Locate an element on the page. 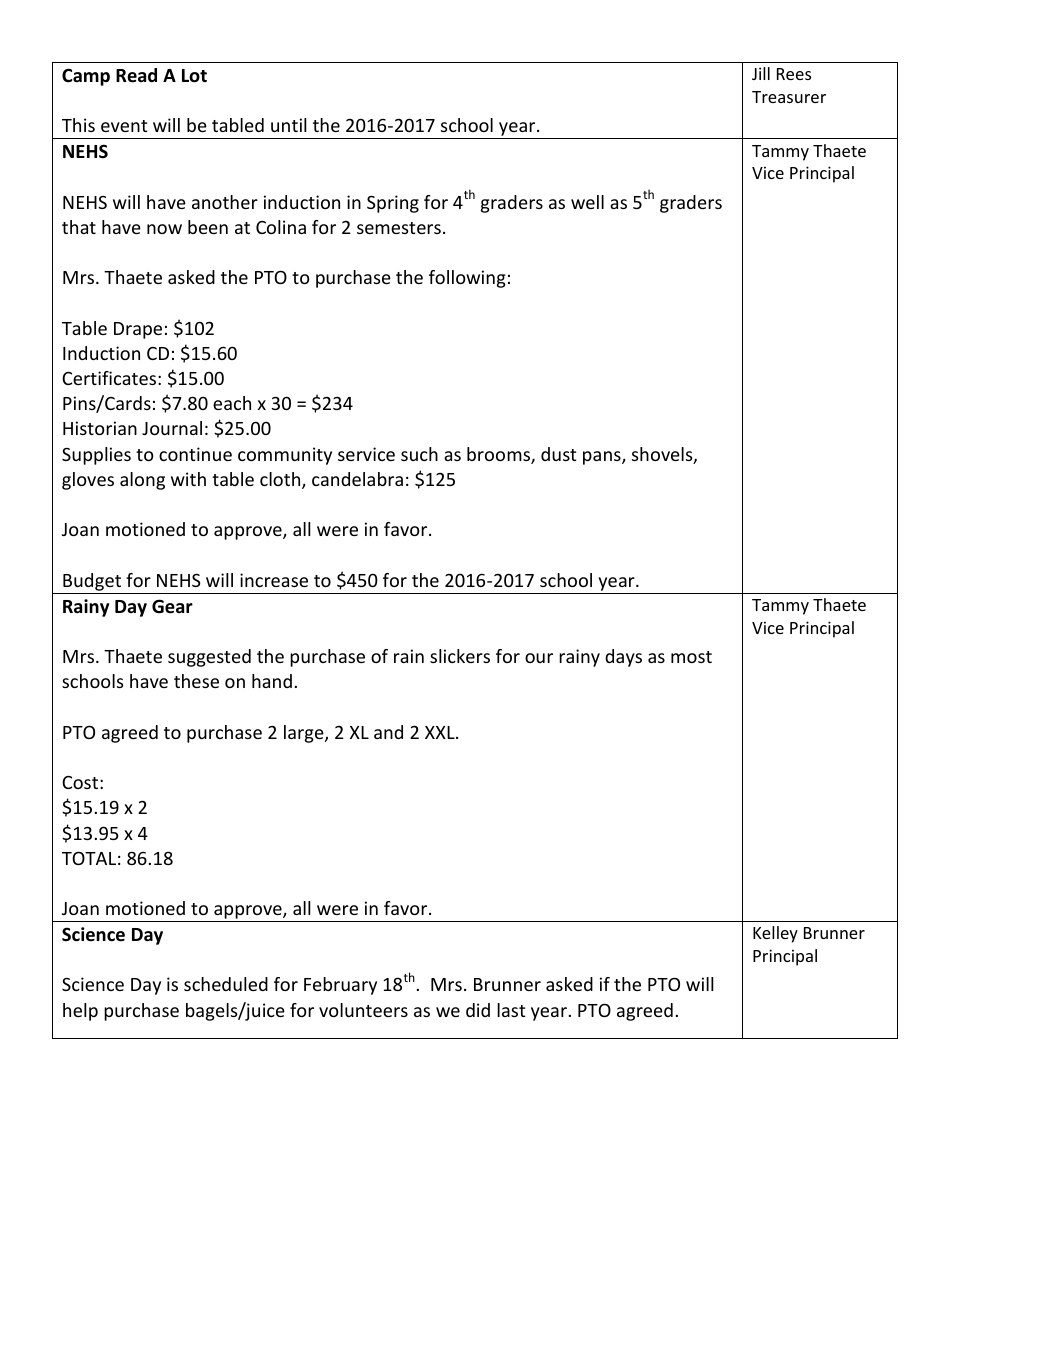 Image resolution: width=1052 pixels, height=1362 pixels. Kelley is located at coordinates (775, 934).
